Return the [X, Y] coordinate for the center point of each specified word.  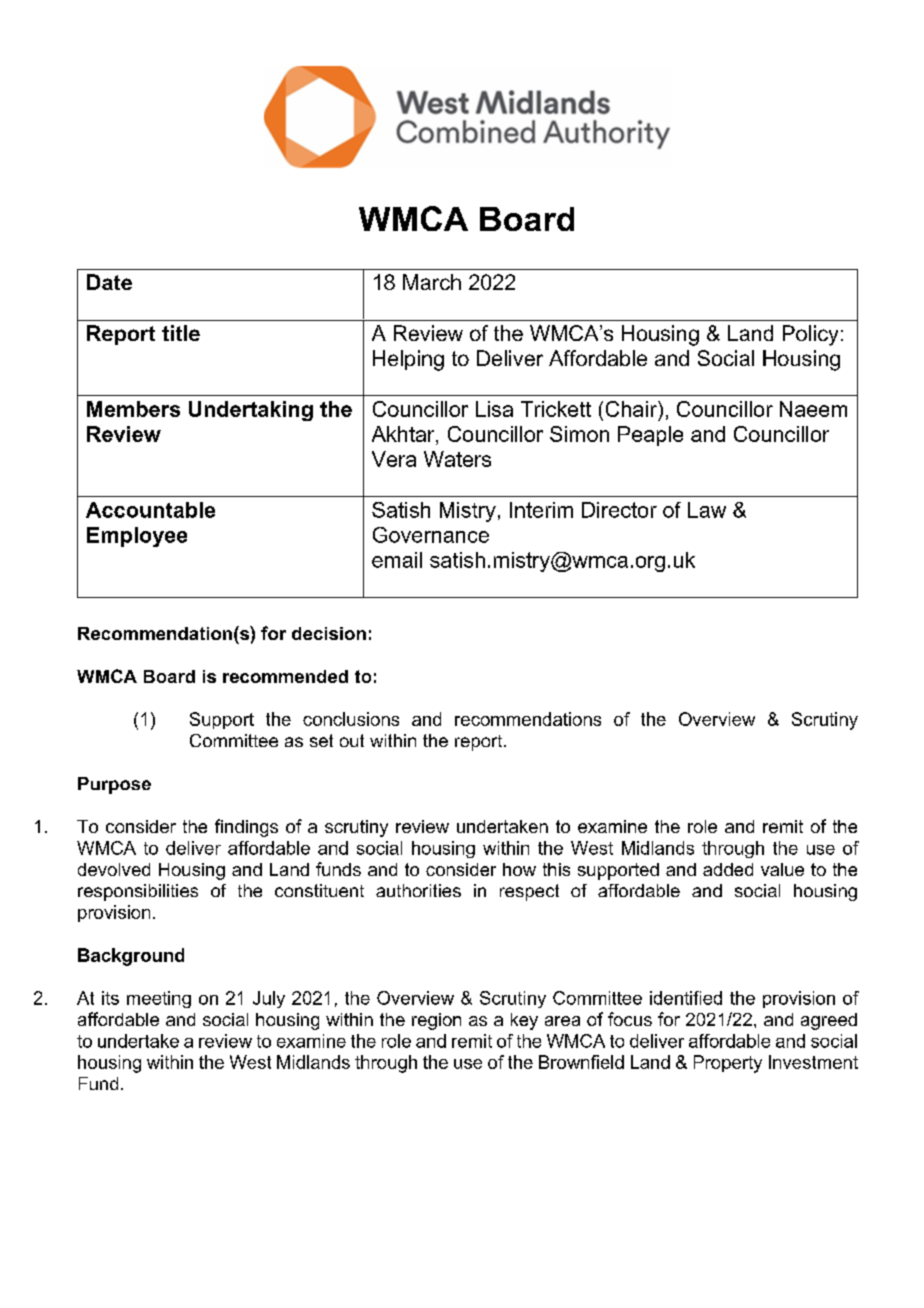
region [436, 1021]
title [181, 333]
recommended [285, 676]
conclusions [351, 719]
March [432, 282]
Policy [810, 335]
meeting [159, 999]
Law [707, 510]
